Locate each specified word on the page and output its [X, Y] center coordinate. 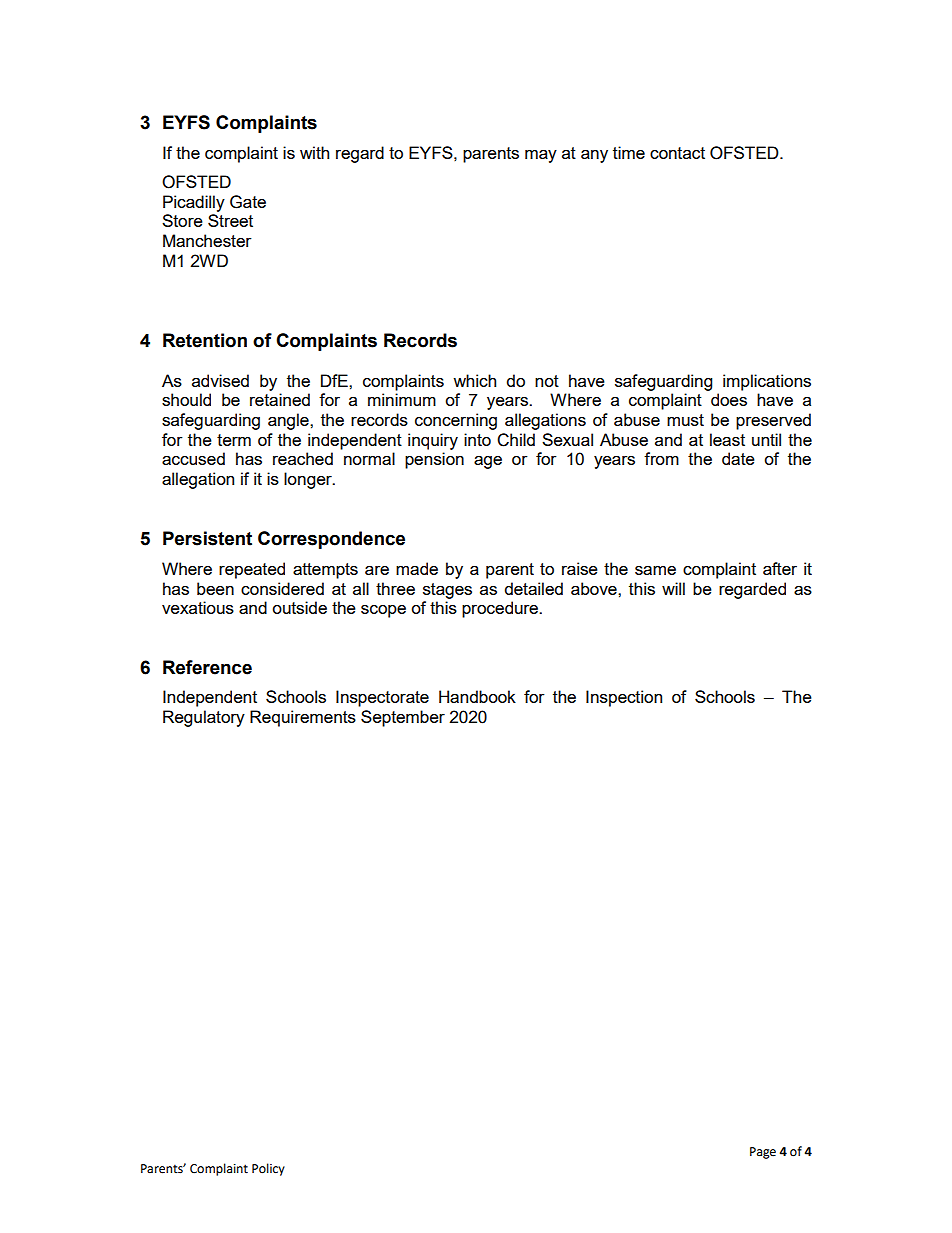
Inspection [624, 698]
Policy [268, 1169]
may [541, 156]
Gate [248, 202]
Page [763, 1153]
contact [677, 153]
